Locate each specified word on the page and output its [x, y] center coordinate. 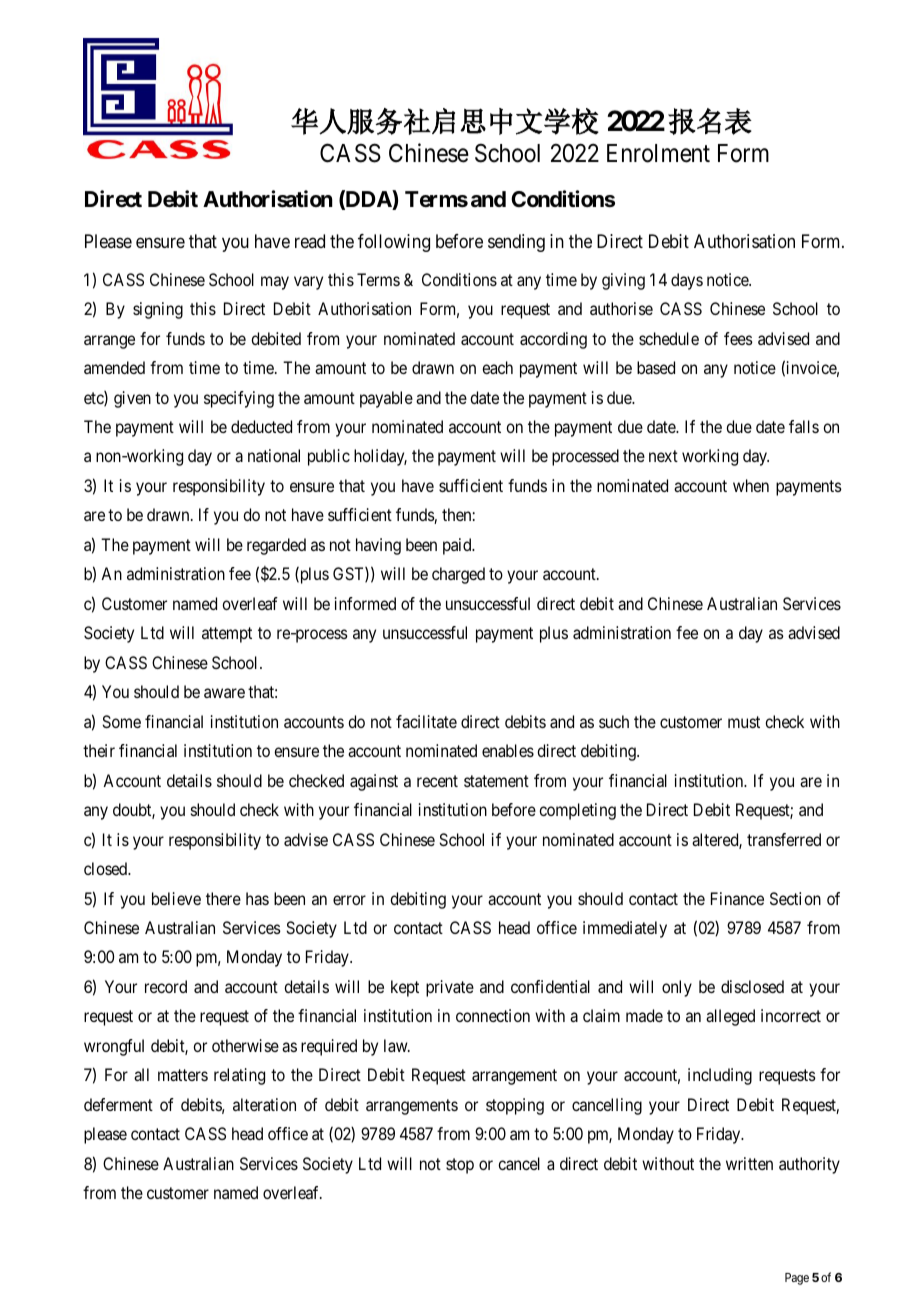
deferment [118, 1104]
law [397, 1045]
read [310, 241]
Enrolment [658, 153]
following [394, 243]
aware [224, 693]
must [744, 722]
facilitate [426, 721]
